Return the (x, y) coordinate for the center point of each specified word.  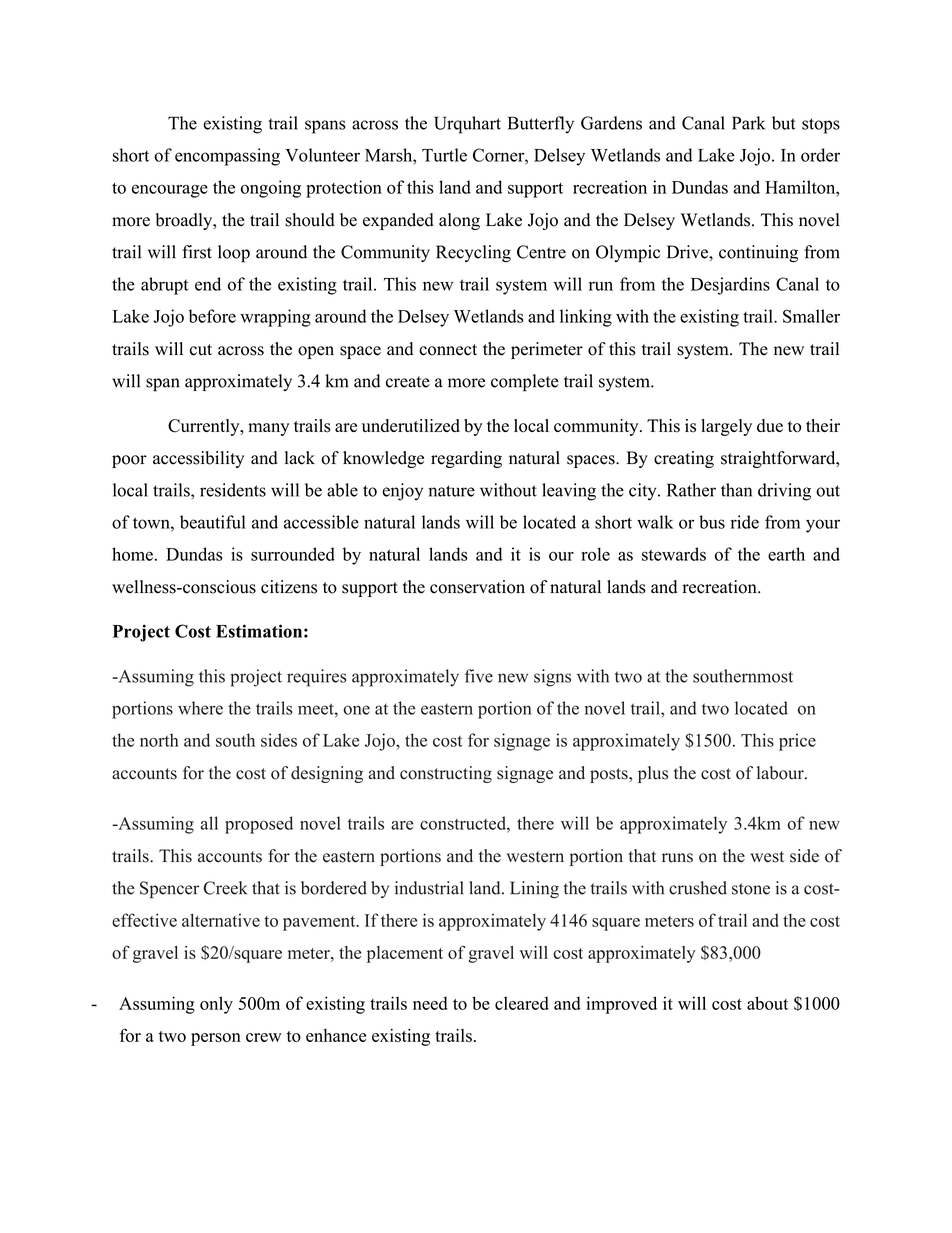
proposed (259, 825)
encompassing (227, 157)
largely (726, 427)
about (767, 1003)
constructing (446, 774)
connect (448, 350)
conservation (477, 587)
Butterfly (541, 125)
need (430, 1003)
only (216, 1005)
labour (781, 773)
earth (786, 554)
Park (748, 123)
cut (201, 350)
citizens (289, 587)
